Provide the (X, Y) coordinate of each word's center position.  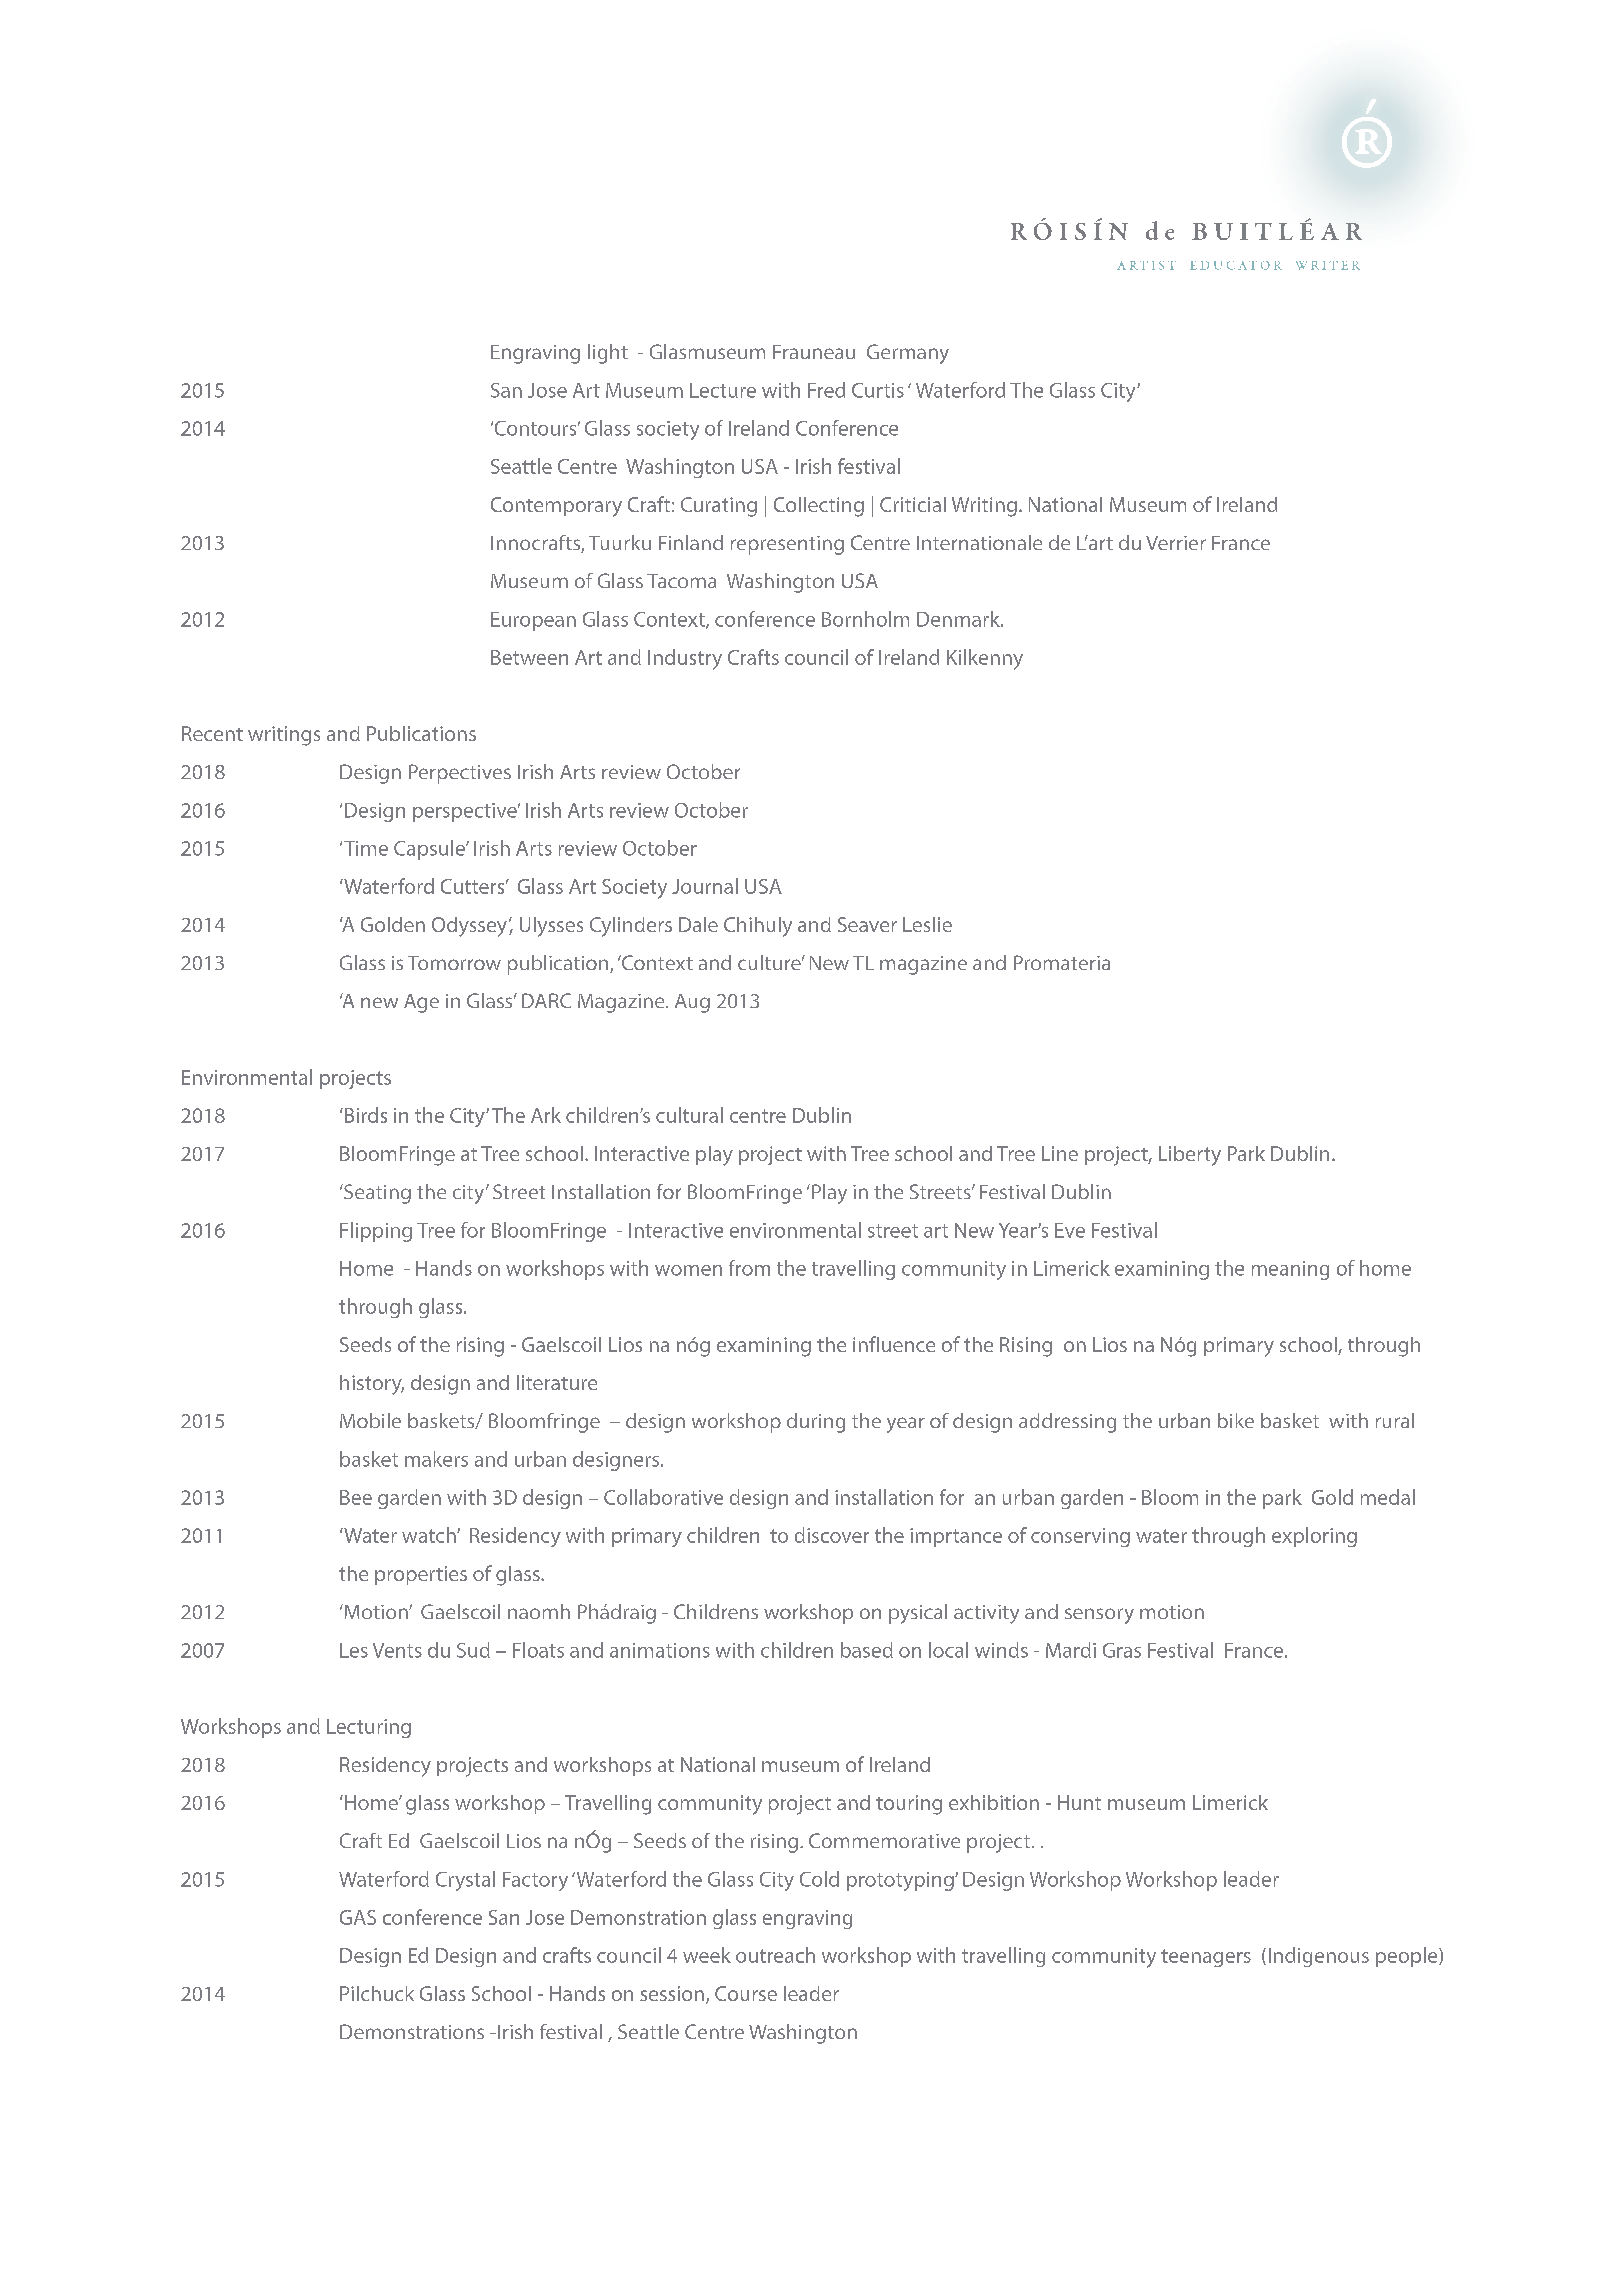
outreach (775, 1955)
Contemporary (556, 507)
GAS (358, 1917)
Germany (908, 354)
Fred (826, 390)
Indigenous (1319, 1957)
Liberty (1190, 1156)
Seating (376, 1194)
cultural (689, 1115)
